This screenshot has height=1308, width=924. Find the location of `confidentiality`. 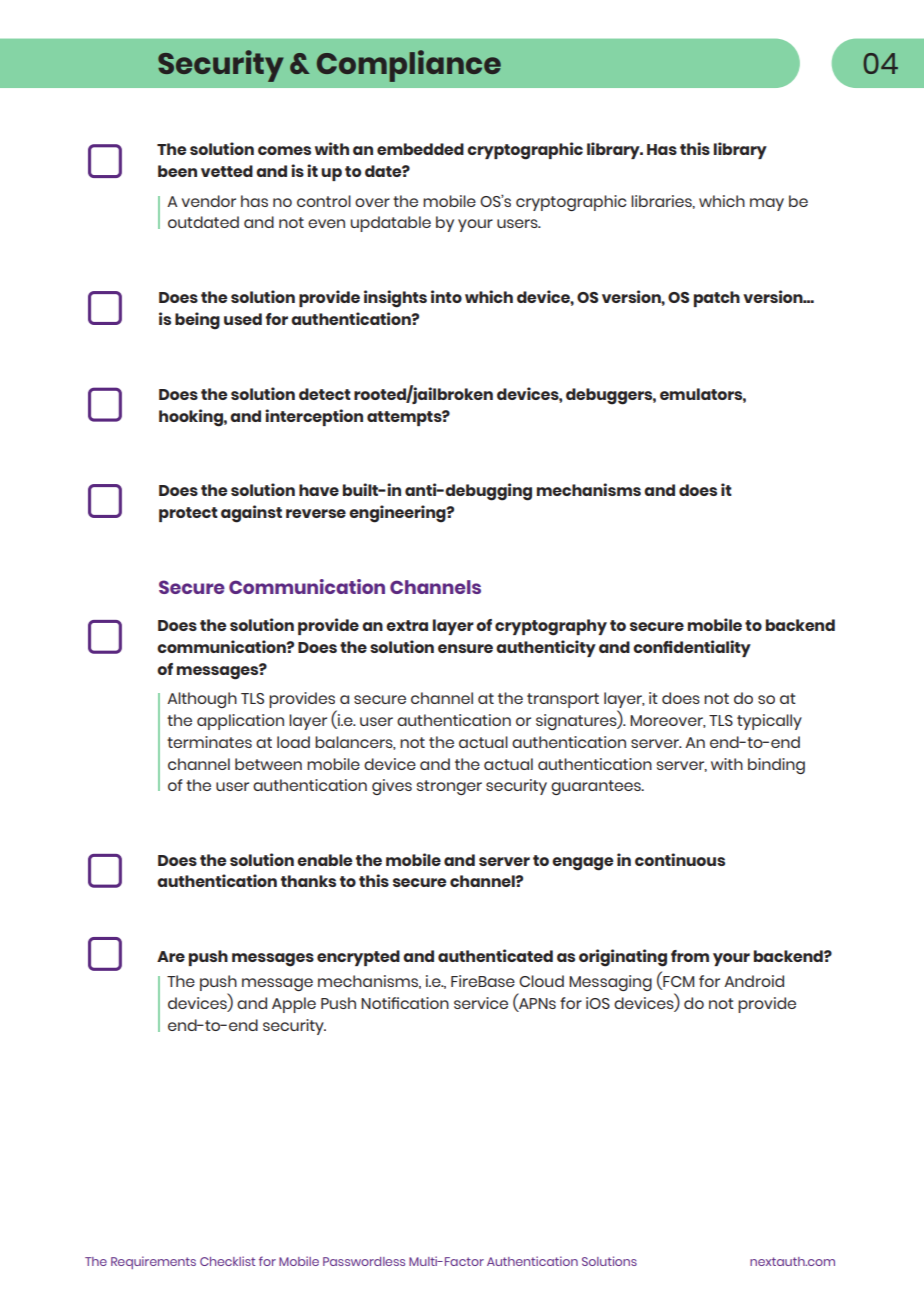

confidentiality is located at coordinates (692, 648).
